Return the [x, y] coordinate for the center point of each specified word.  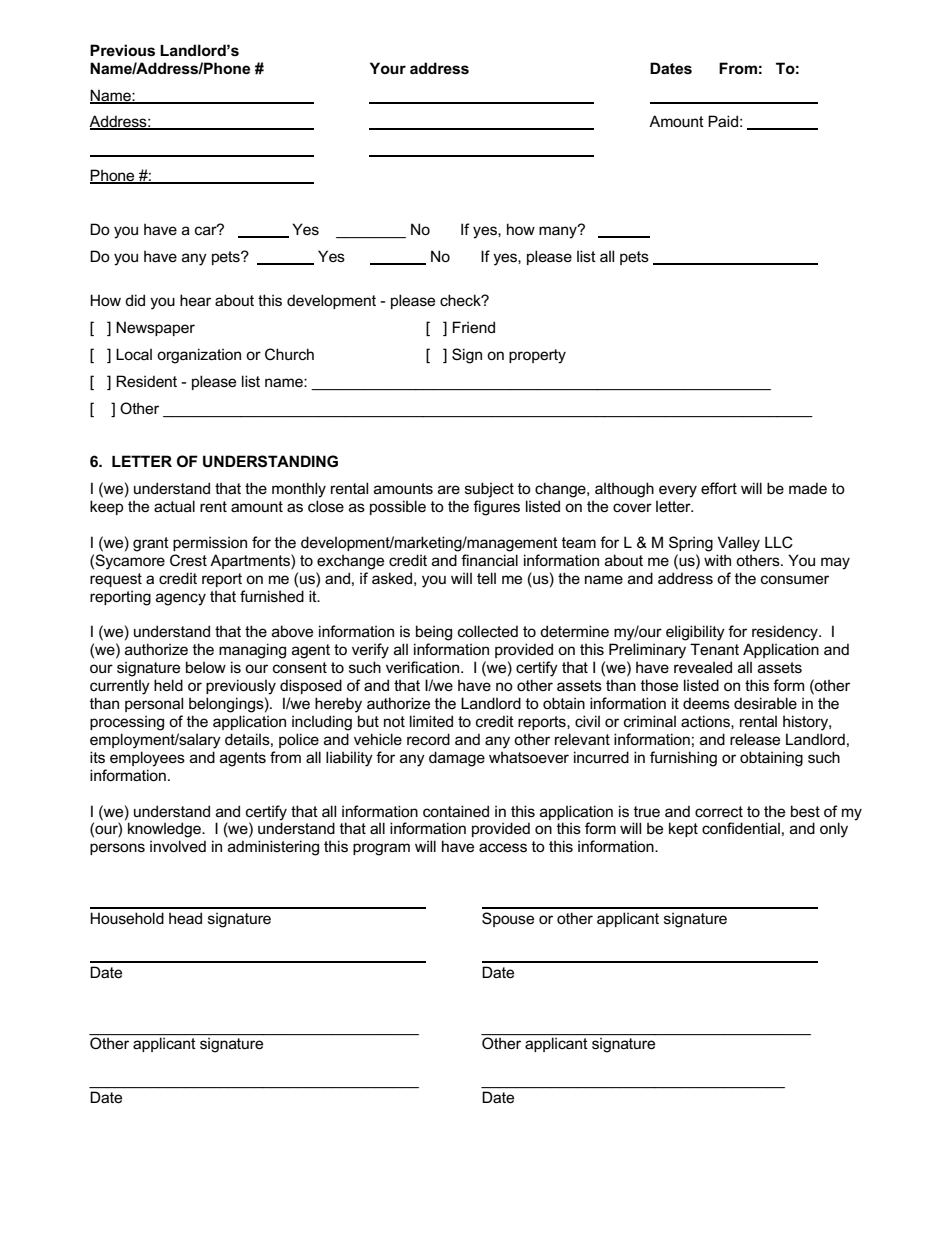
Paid [723, 121]
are [449, 489]
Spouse [508, 919]
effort [719, 488]
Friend [474, 327]
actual [174, 506]
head [185, 918]
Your [388, 68]
